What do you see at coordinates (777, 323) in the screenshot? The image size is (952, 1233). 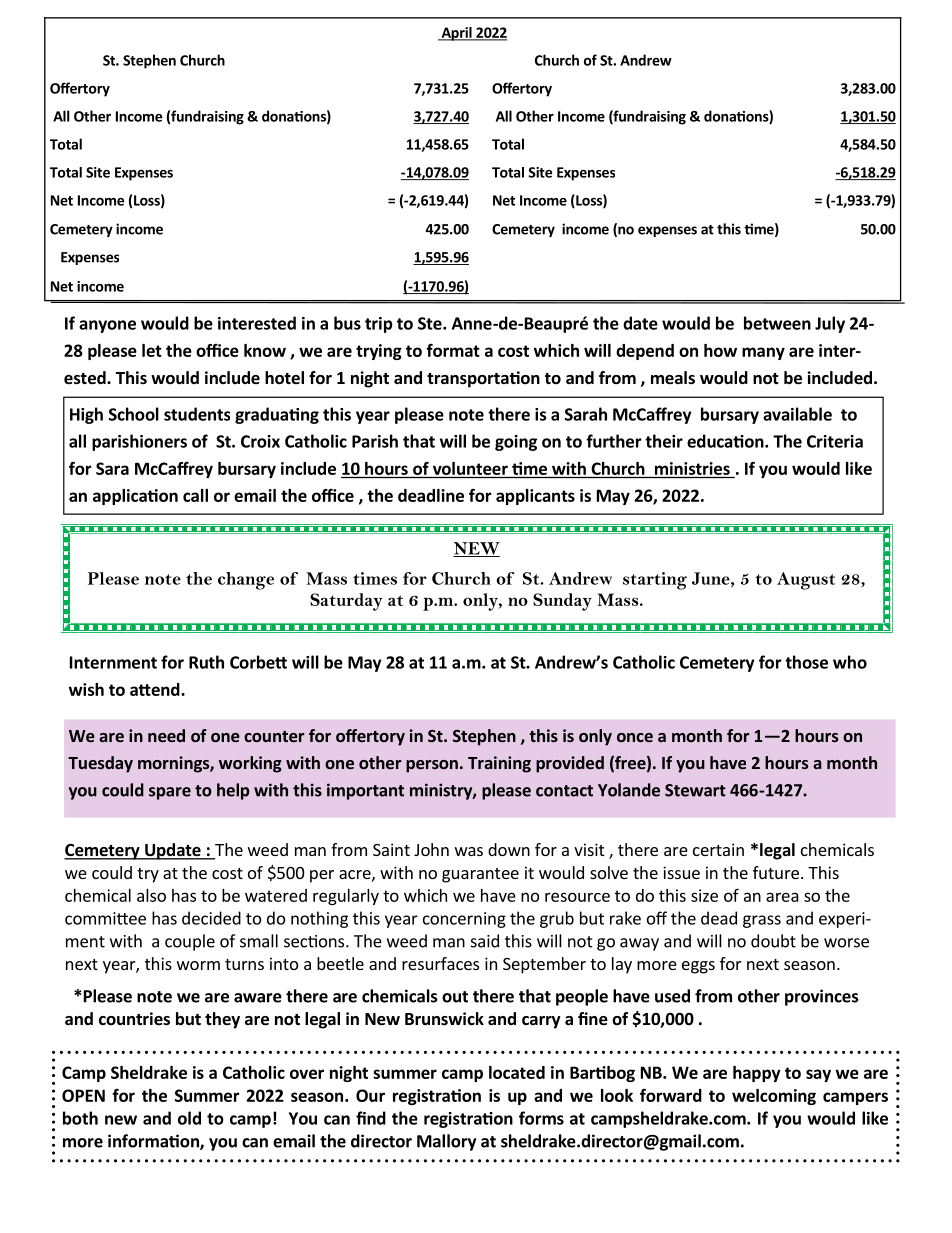 I see `between` at bounding box center [777, 323].
